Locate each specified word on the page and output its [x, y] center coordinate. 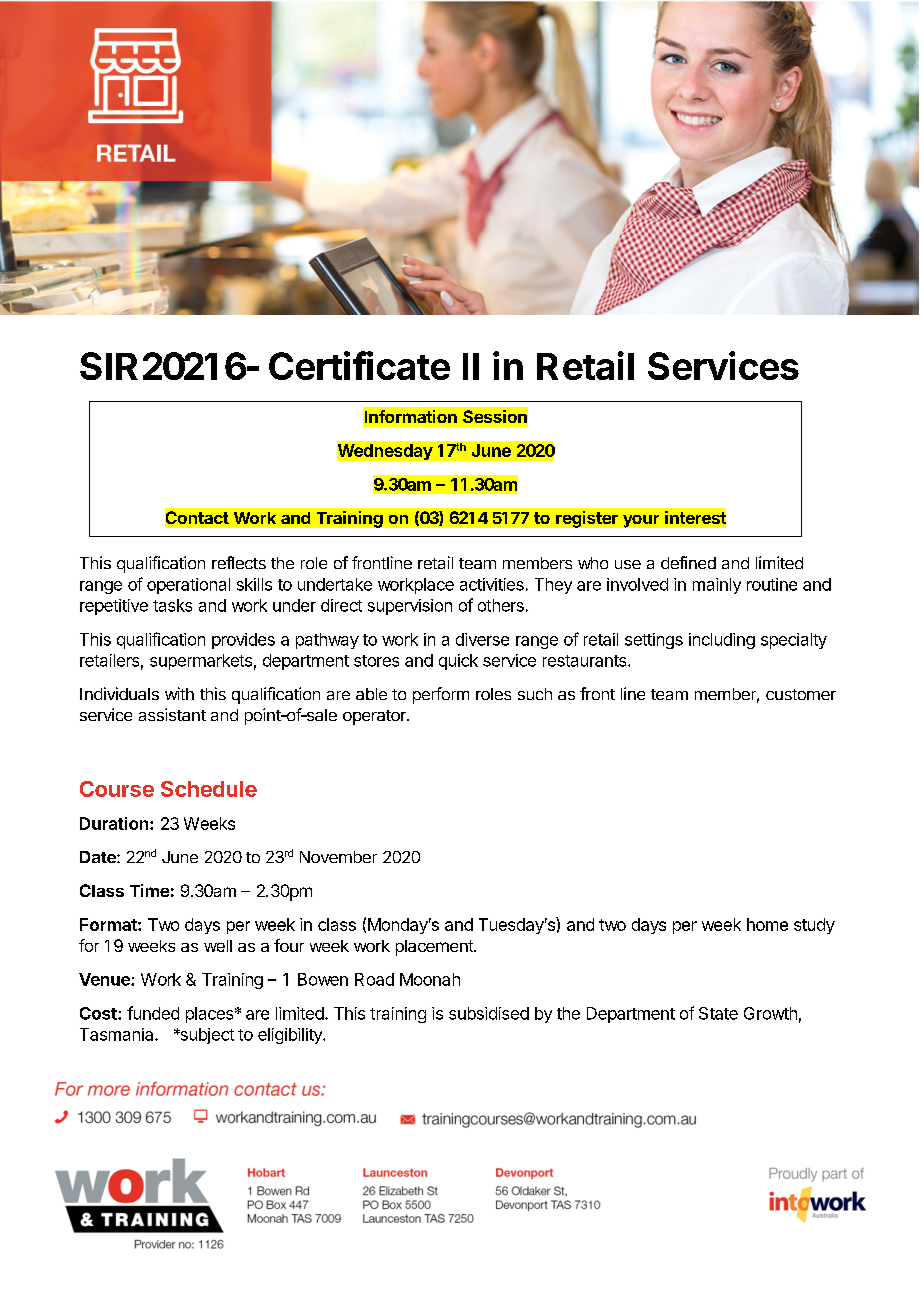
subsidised [489, 1013]
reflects [239, 562]
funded [153, 1013]
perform [441, 695]
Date [99, 857]
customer [801, 694]
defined [688, 562]
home [767, 924]
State [718, 1013]
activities [492, 584]
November [338, 857]
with [179, 693]
